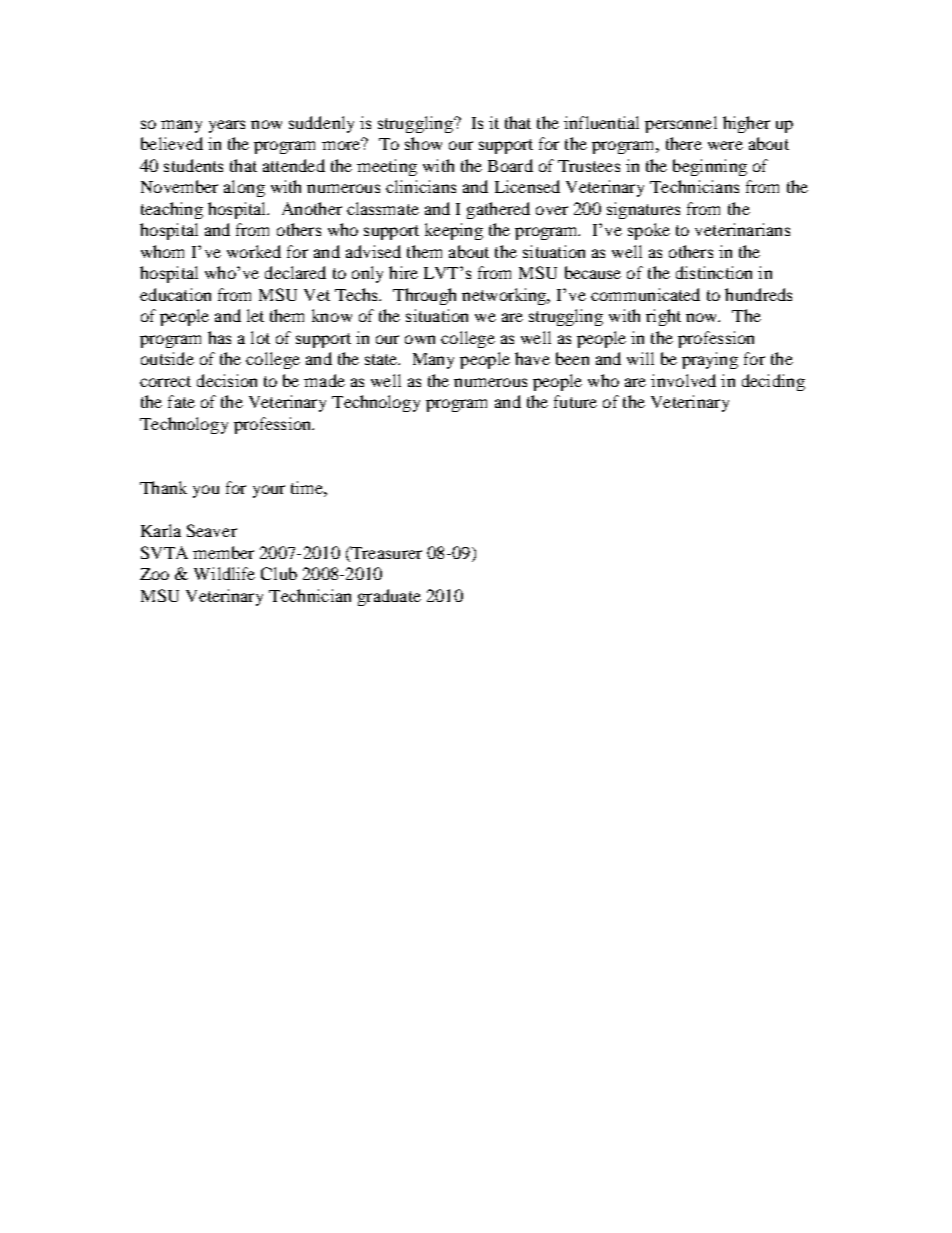 This screenshot has width=952, height=1233. What do you see at coordinates (227, 380) in the screenshot?
I see `decision` at bounding box center [227, 380].
